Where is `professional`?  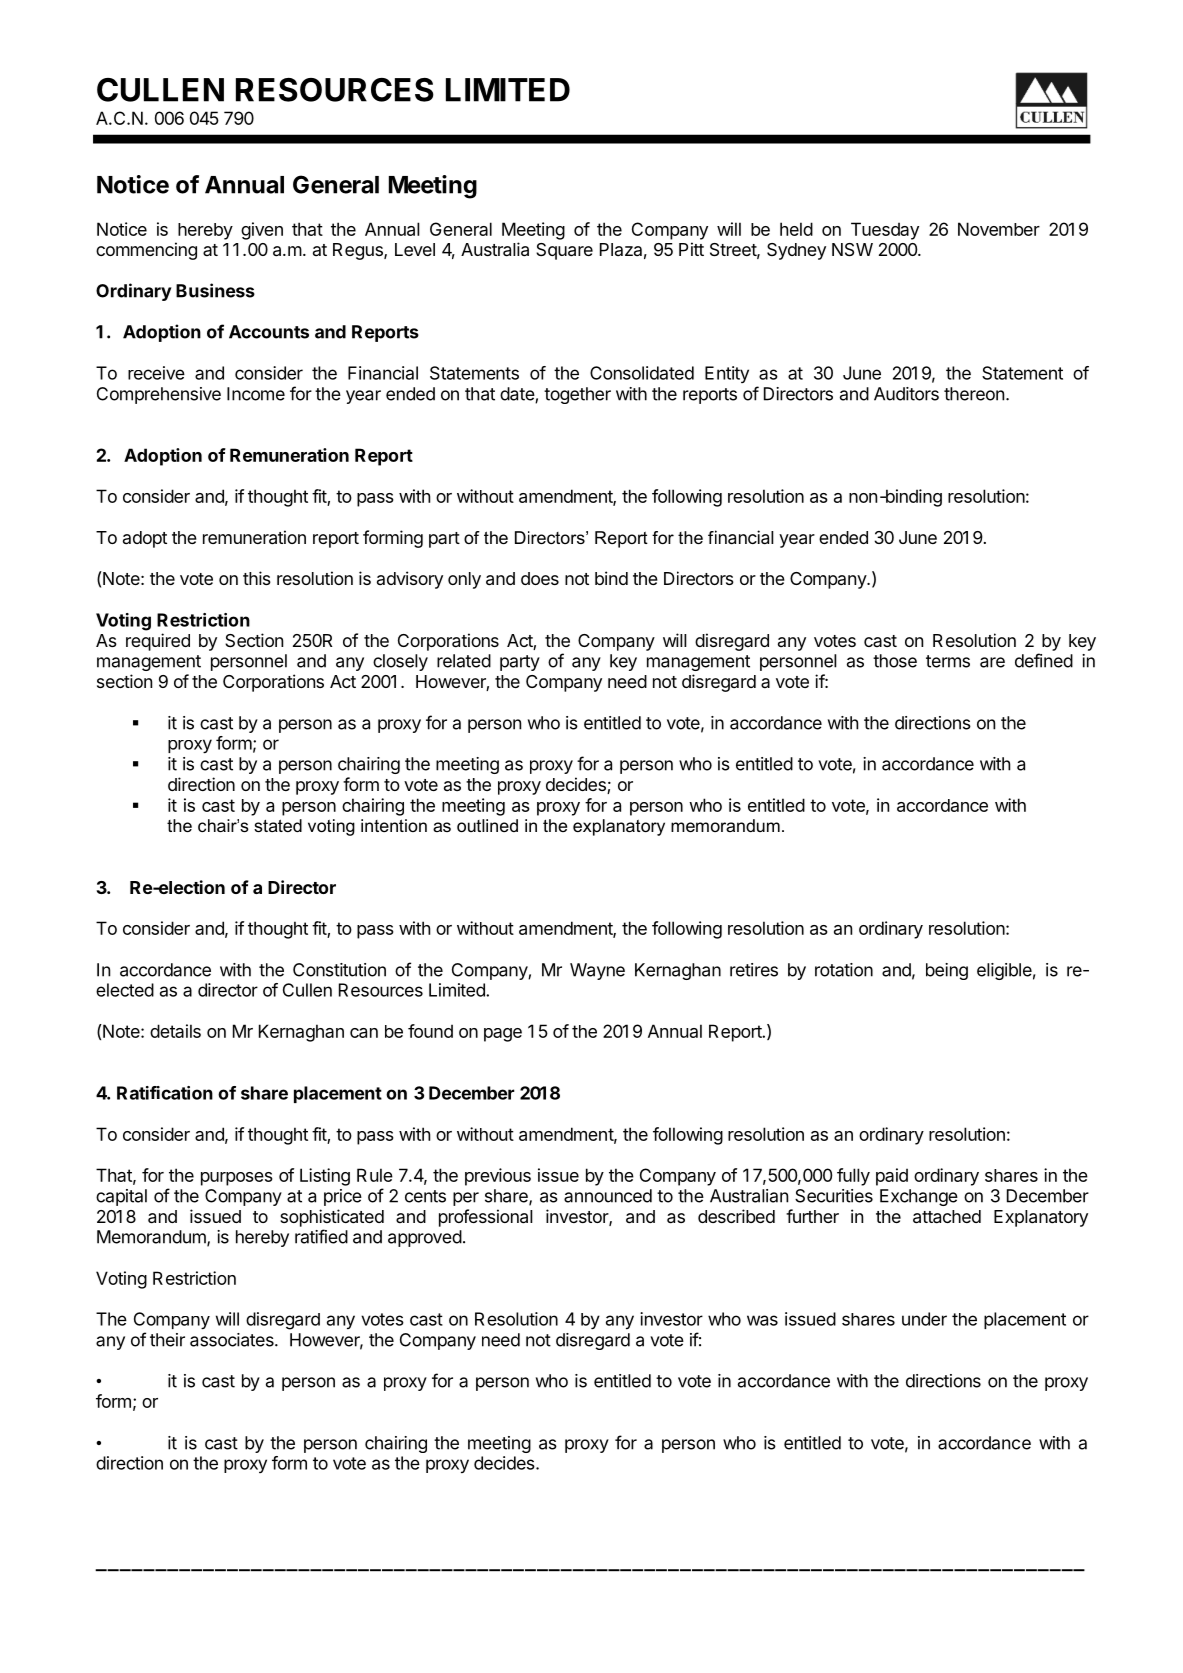
professional is located at coordinates (486, 1218).
